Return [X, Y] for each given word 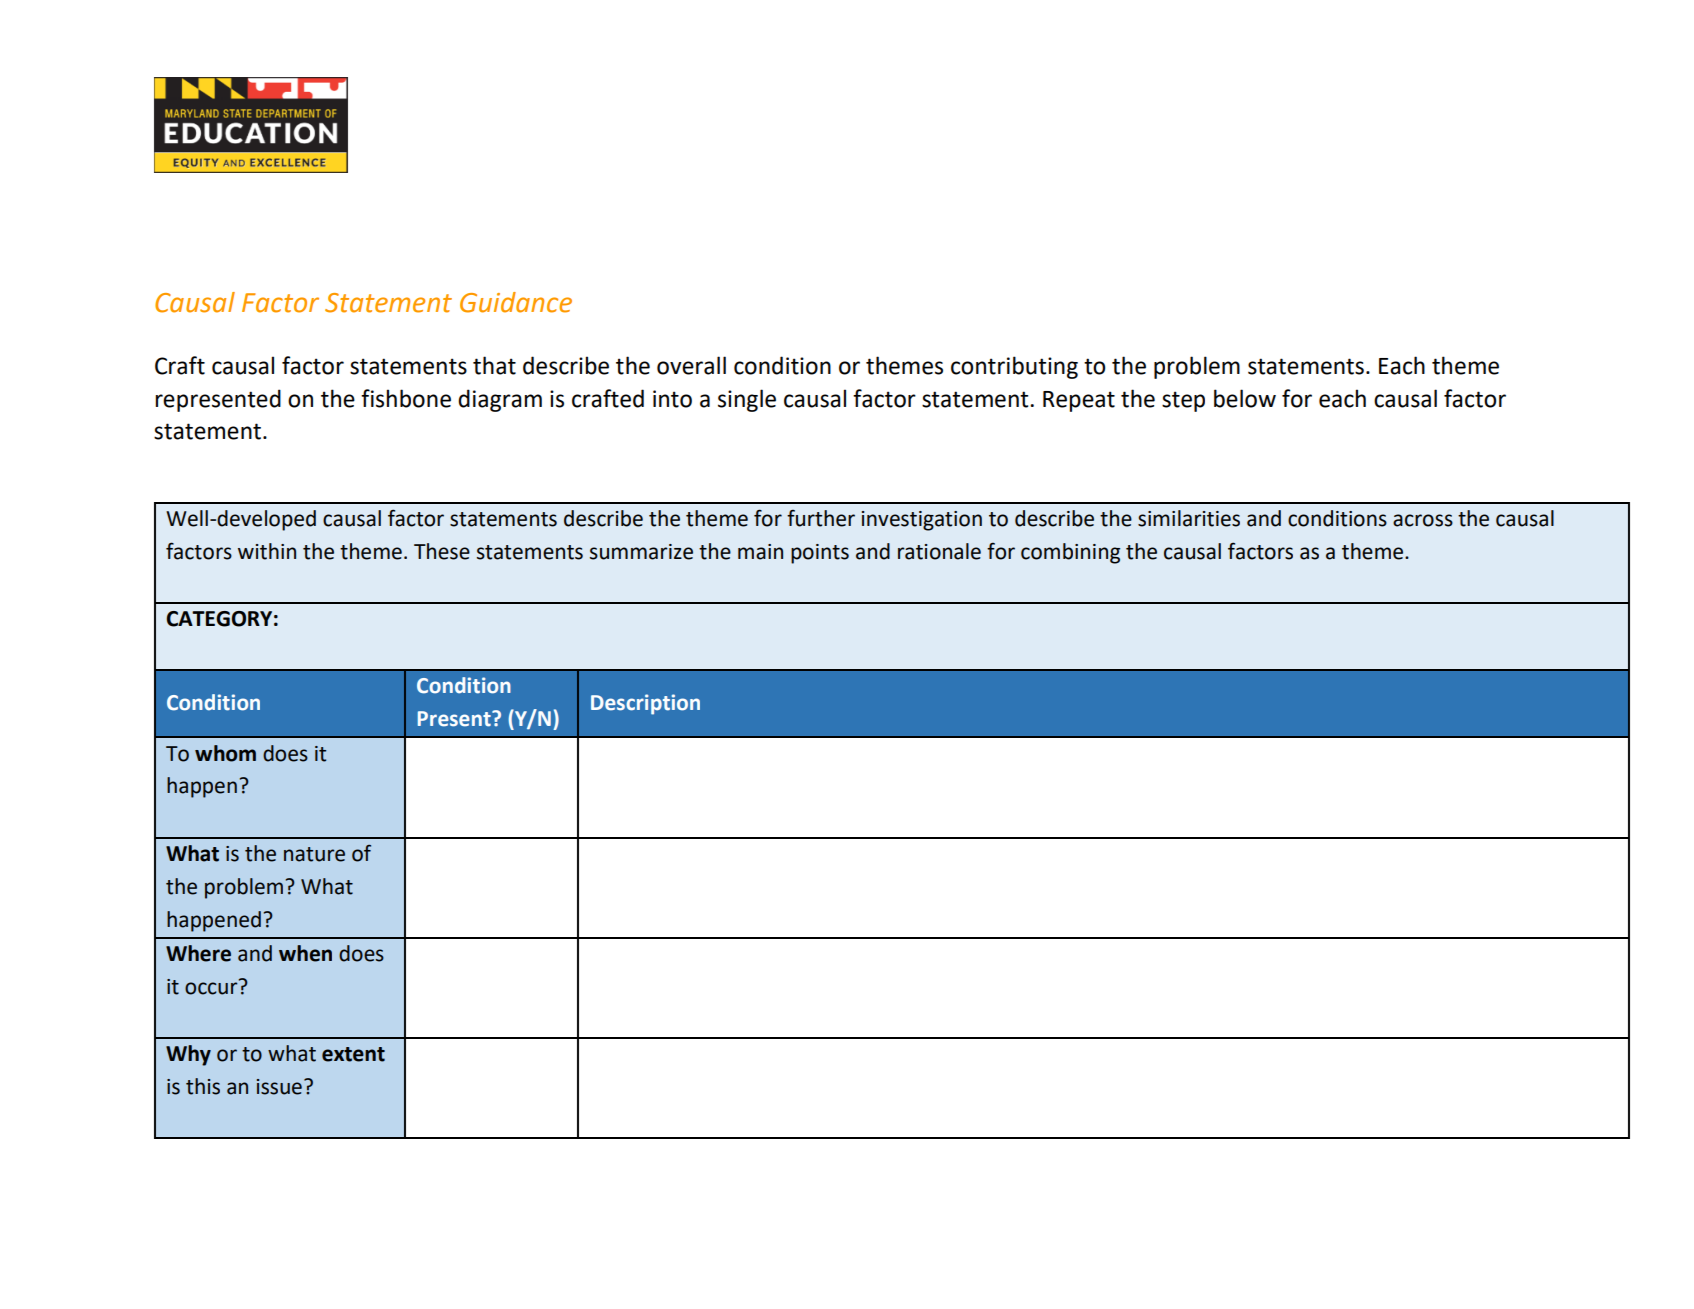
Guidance [516, 302]
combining [1070, 553]
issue [279, 1087]
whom [225, 753]
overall [691, 365]
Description [645, 704]
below [1245, 398]
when [305, 953]
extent [353, 1054]
